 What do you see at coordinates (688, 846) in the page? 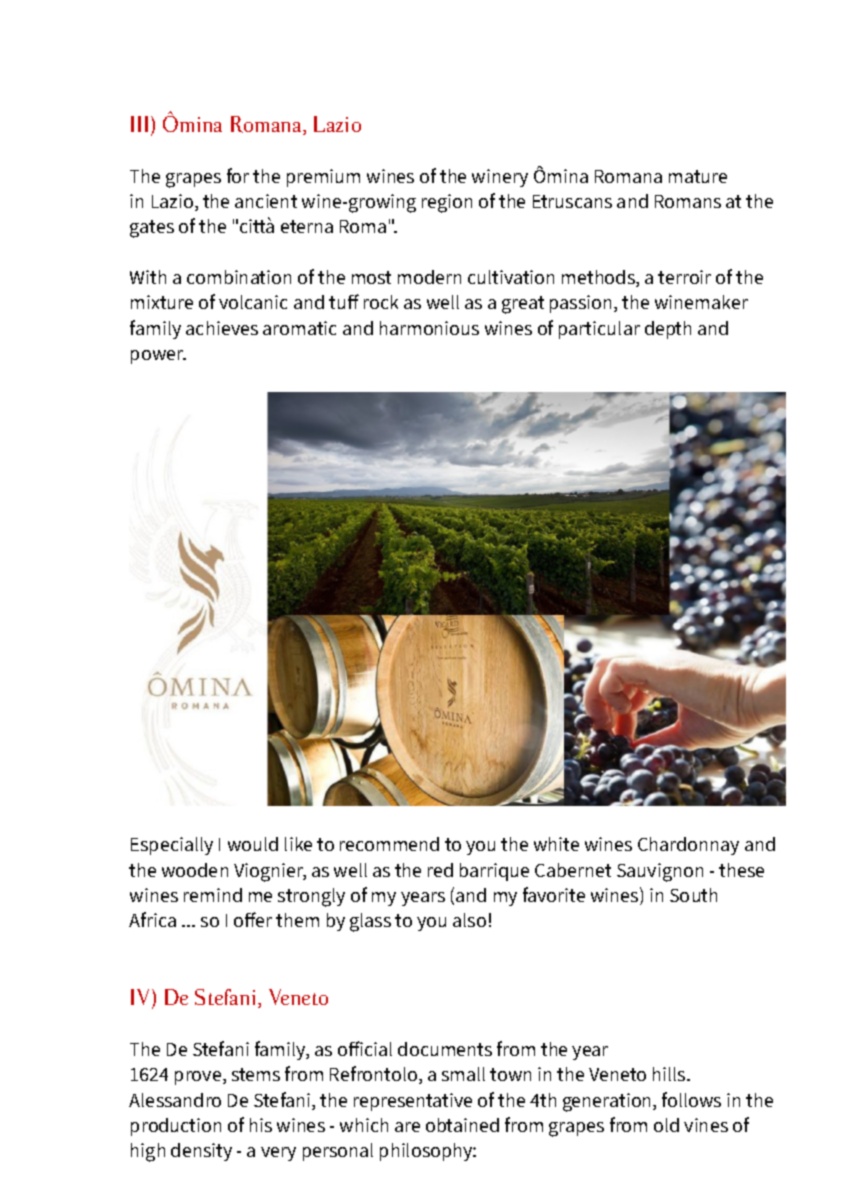
I see `Chardonnay` at bounding box center [688, 846].
